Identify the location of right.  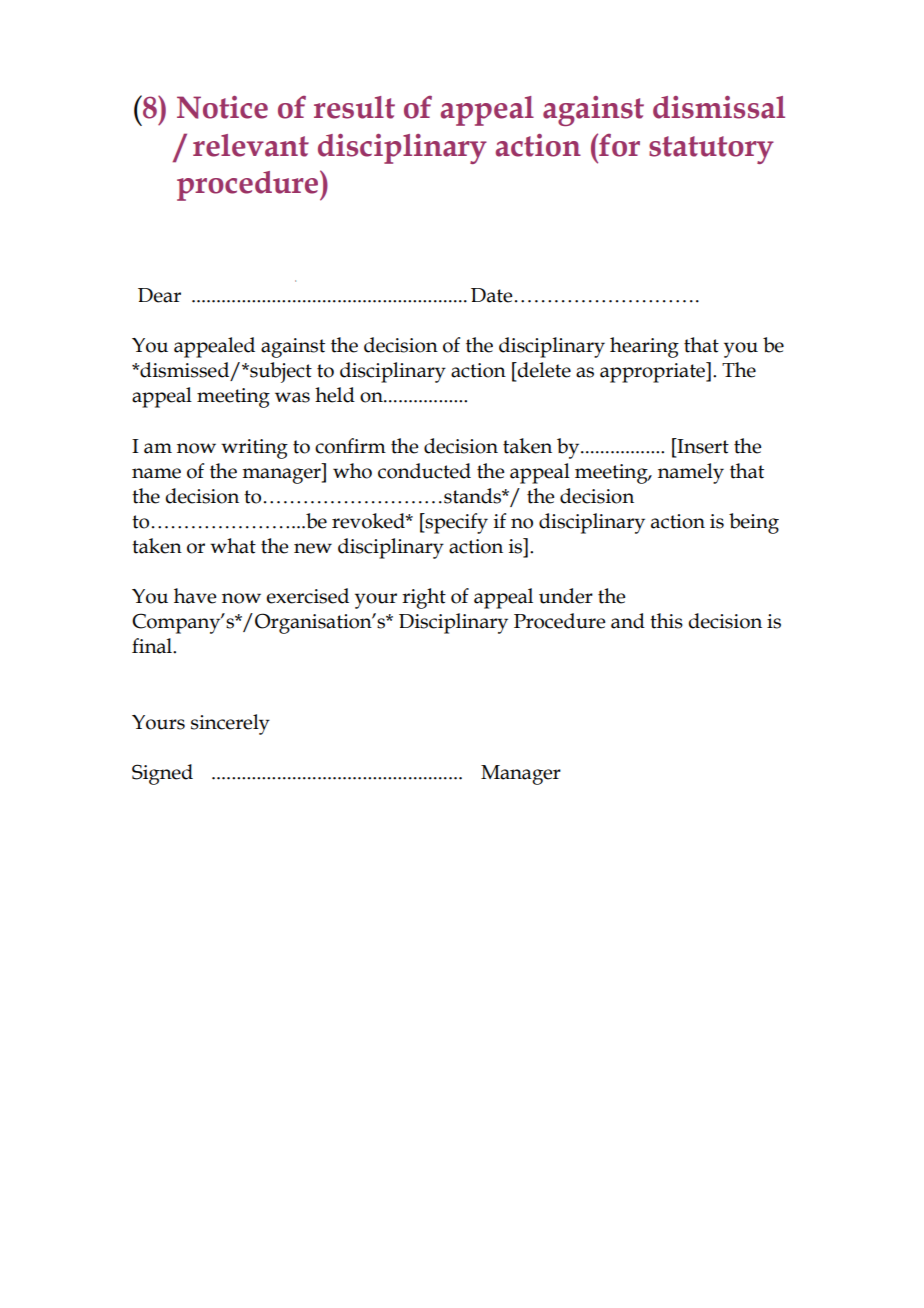
(424, 598).
